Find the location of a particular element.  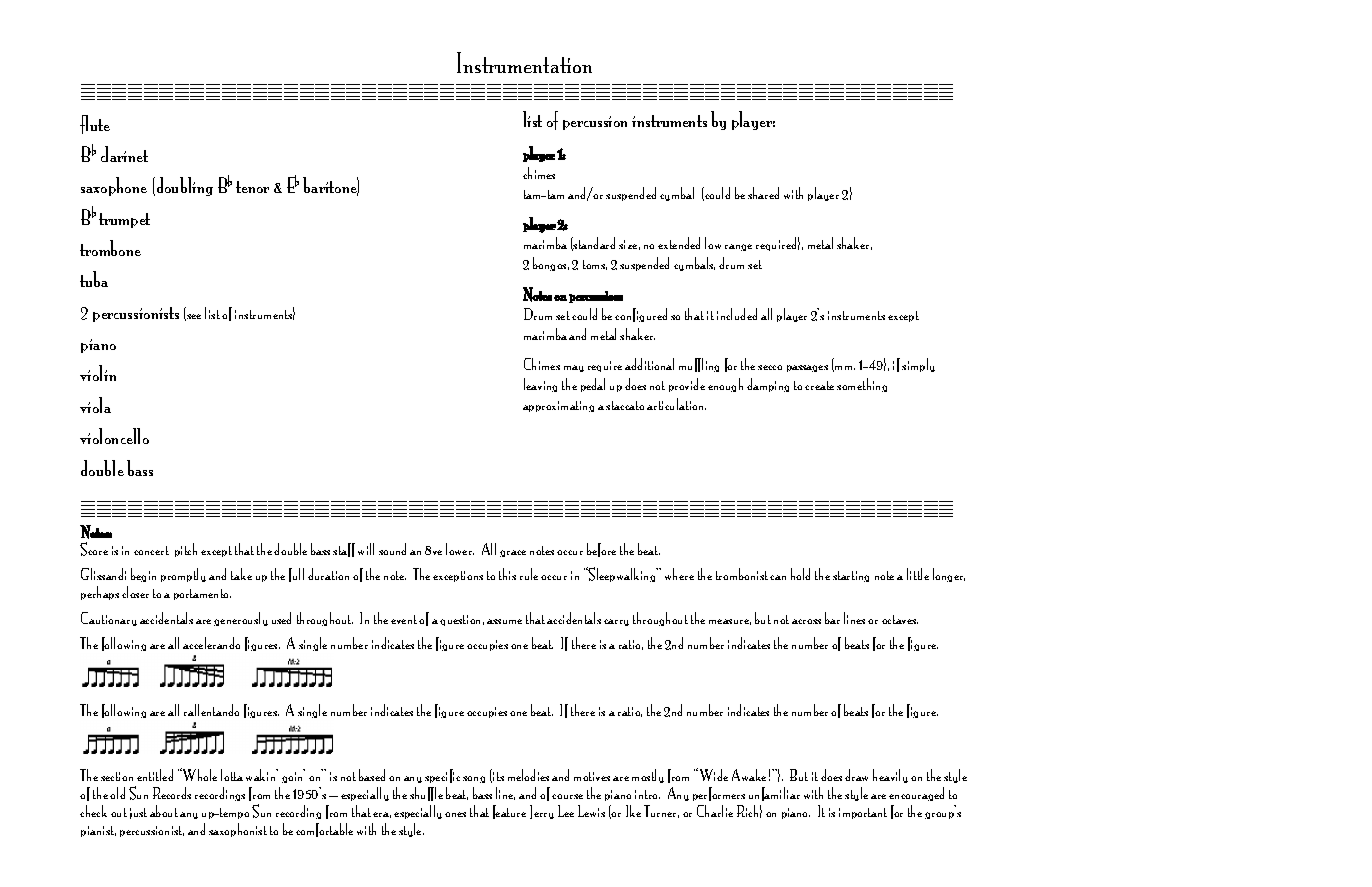

about is located at coordinates (164, 811).
